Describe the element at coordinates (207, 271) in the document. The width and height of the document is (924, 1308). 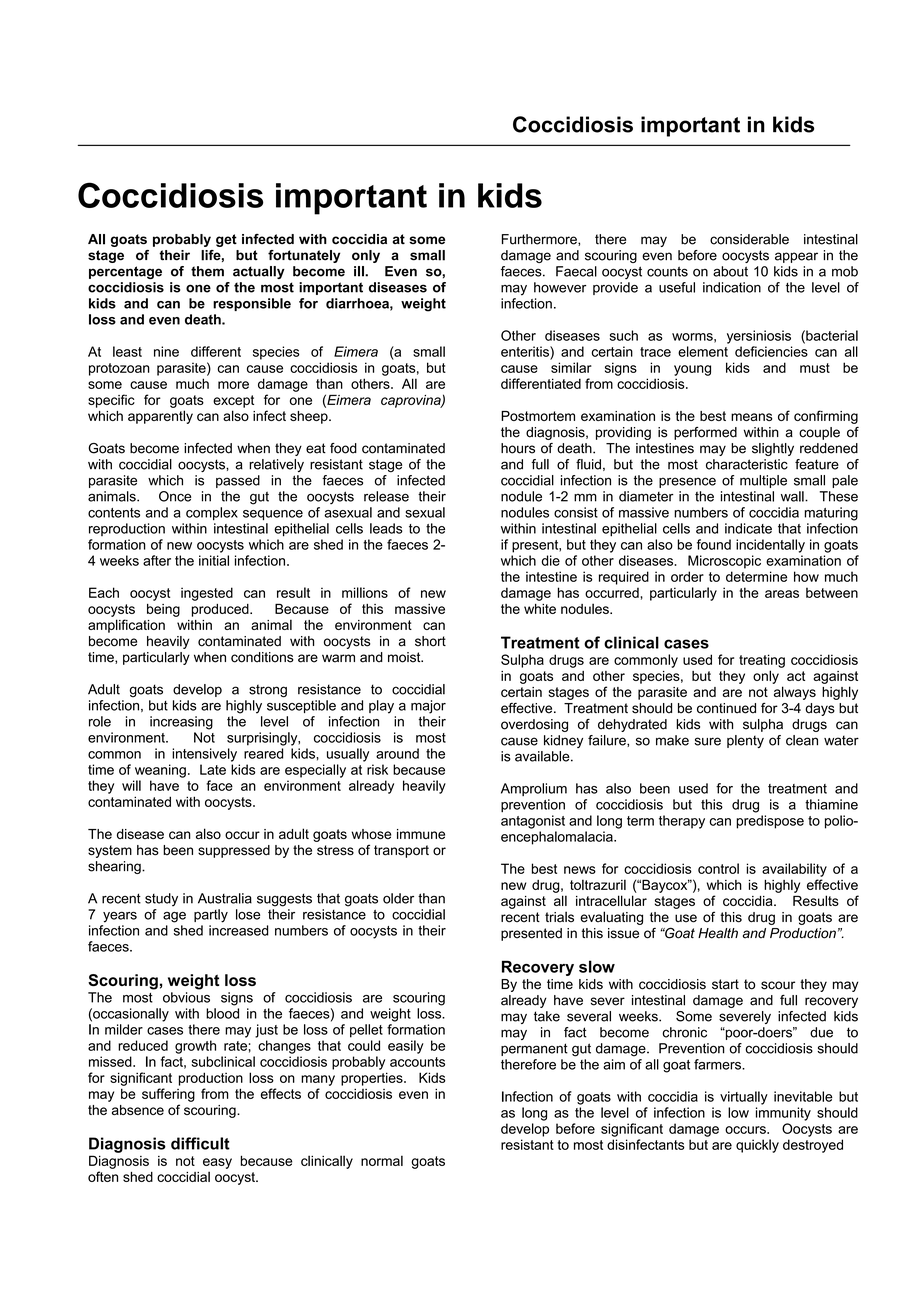
I see `them` at that location.
